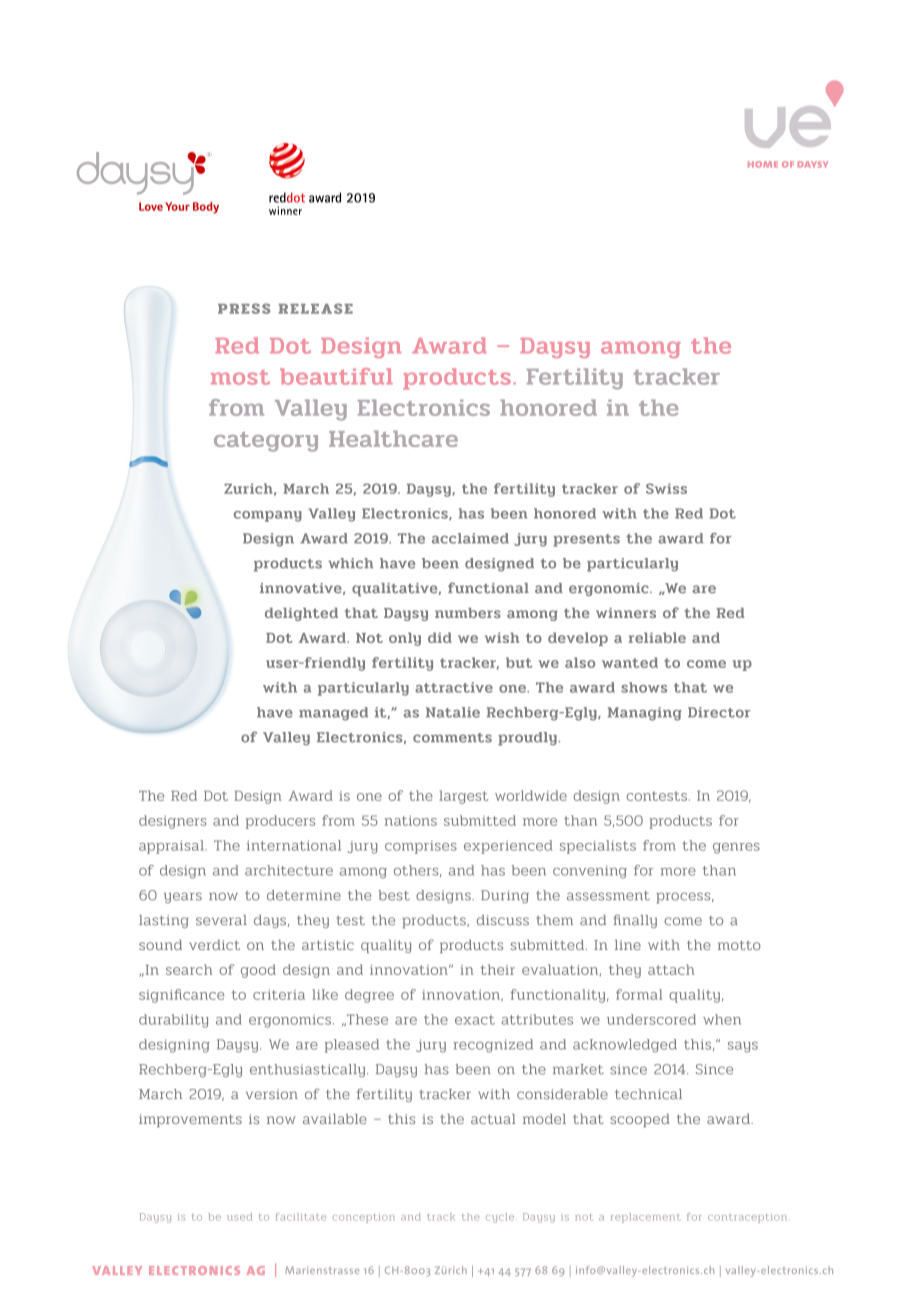 The width and height of the document is (924, 1308). What do you see at coordinates (587, 540) in the document?
I see `presents` at bounding box center [587, 540].
